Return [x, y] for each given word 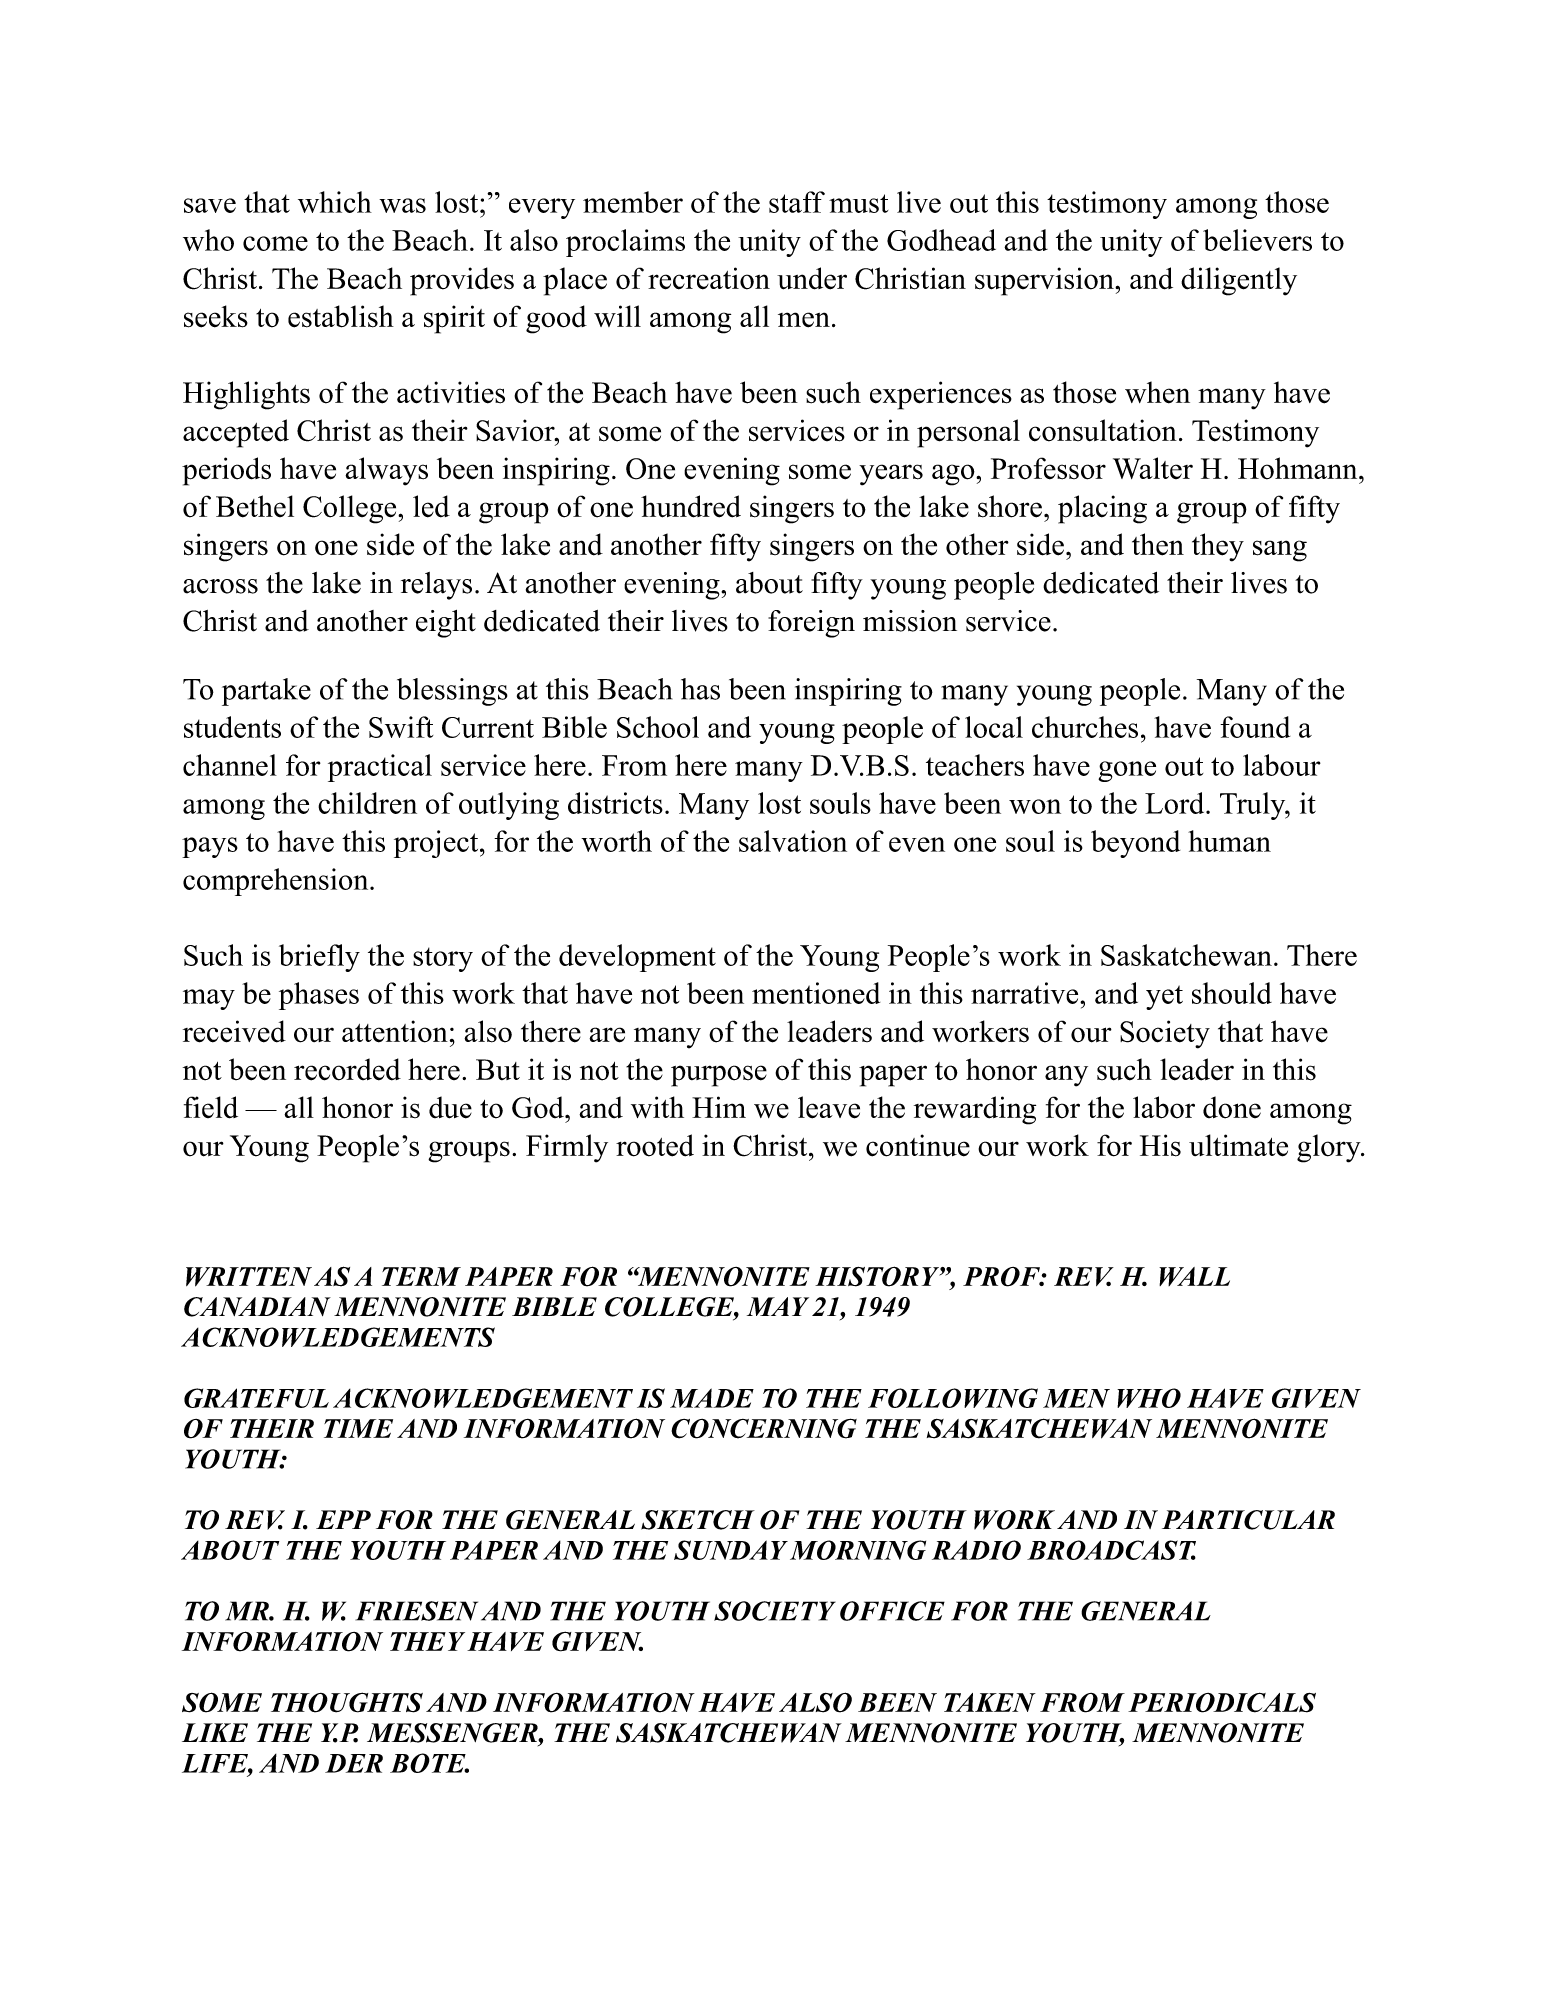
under [812, 278]
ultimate [1238, 1145]
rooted [655, 1145]
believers [1257, 240]
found [1255, 727]
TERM [421, 1276]
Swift [401, 727]
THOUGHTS [347, 1702]
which [335, 202]
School [658, 727]
